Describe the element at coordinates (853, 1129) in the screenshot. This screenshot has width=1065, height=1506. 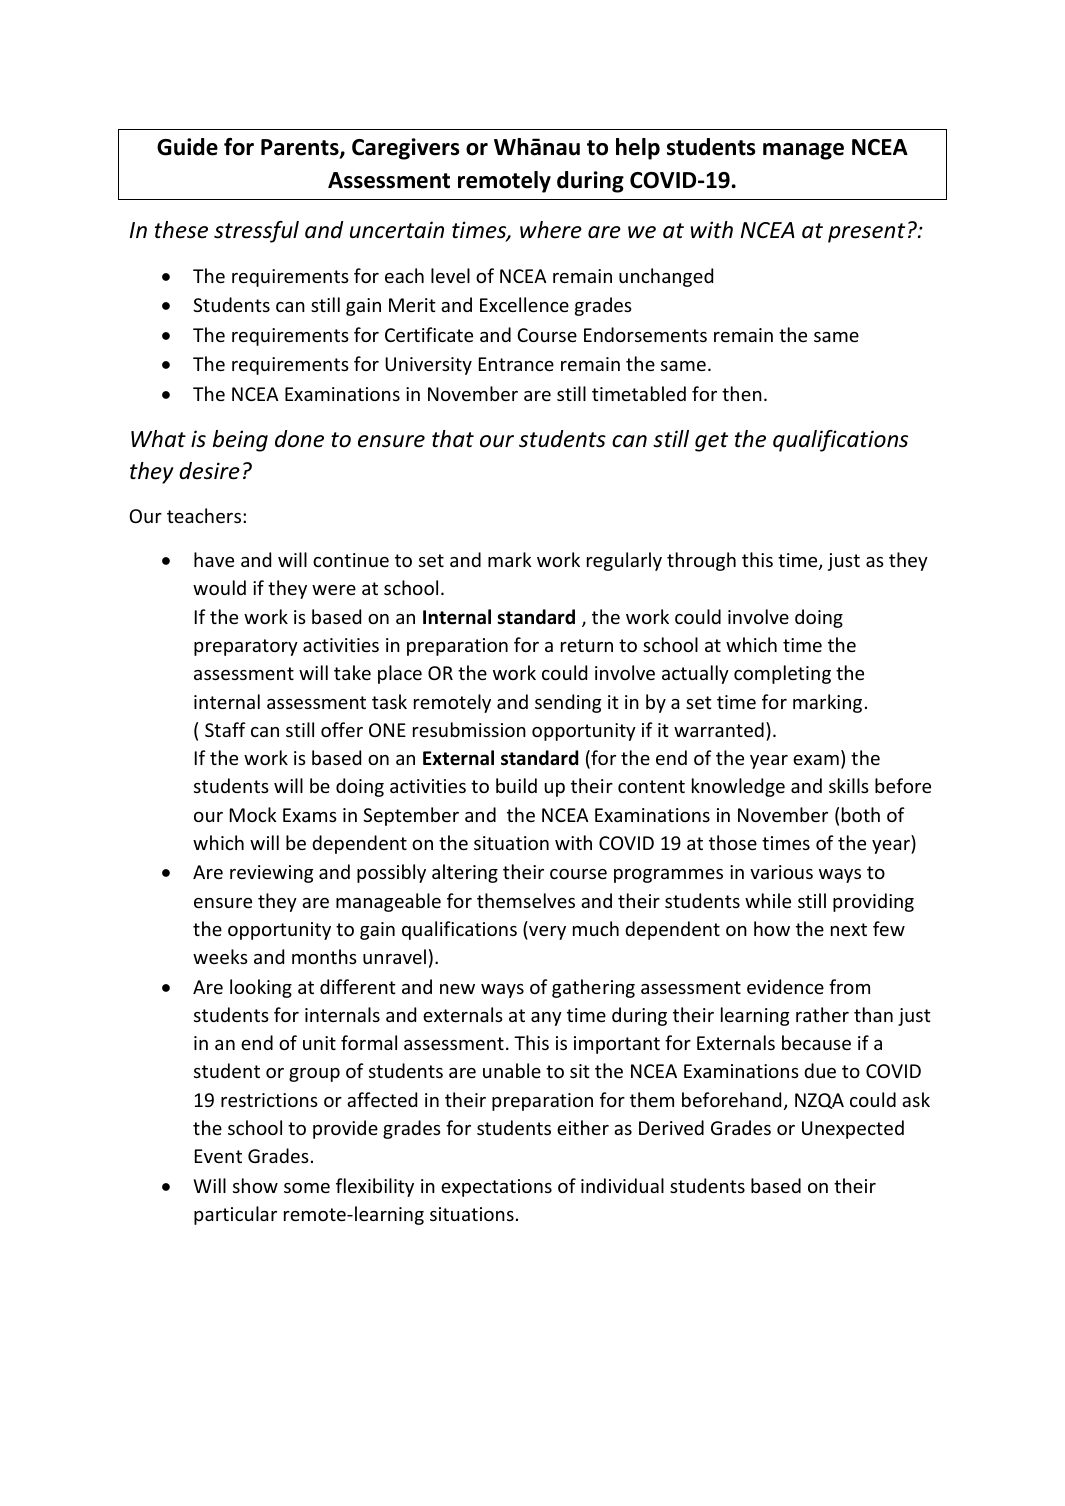
I see `Unexpected` at that location.
